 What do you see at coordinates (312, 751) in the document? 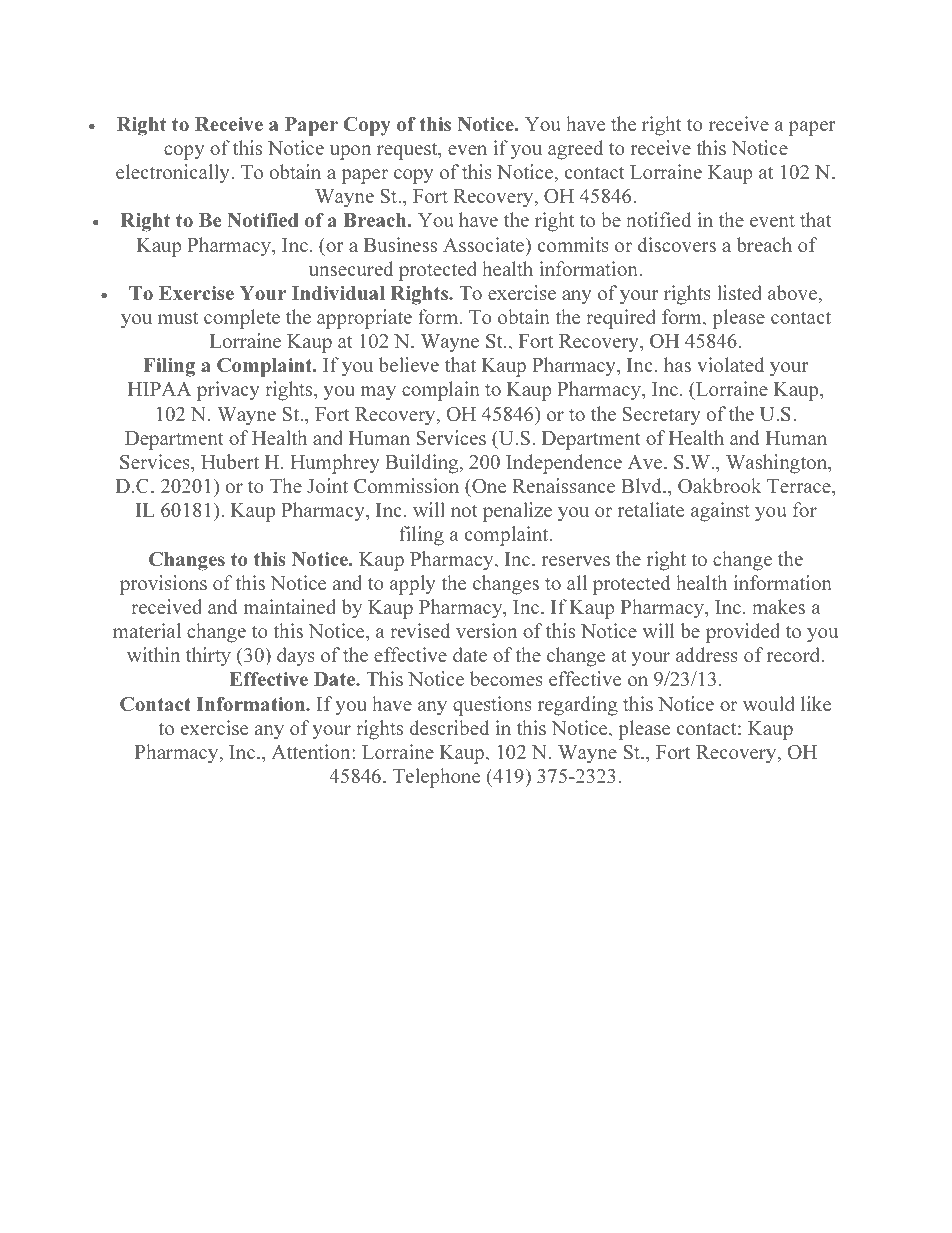
I see `Attention` at bounding box center [312, 751].
